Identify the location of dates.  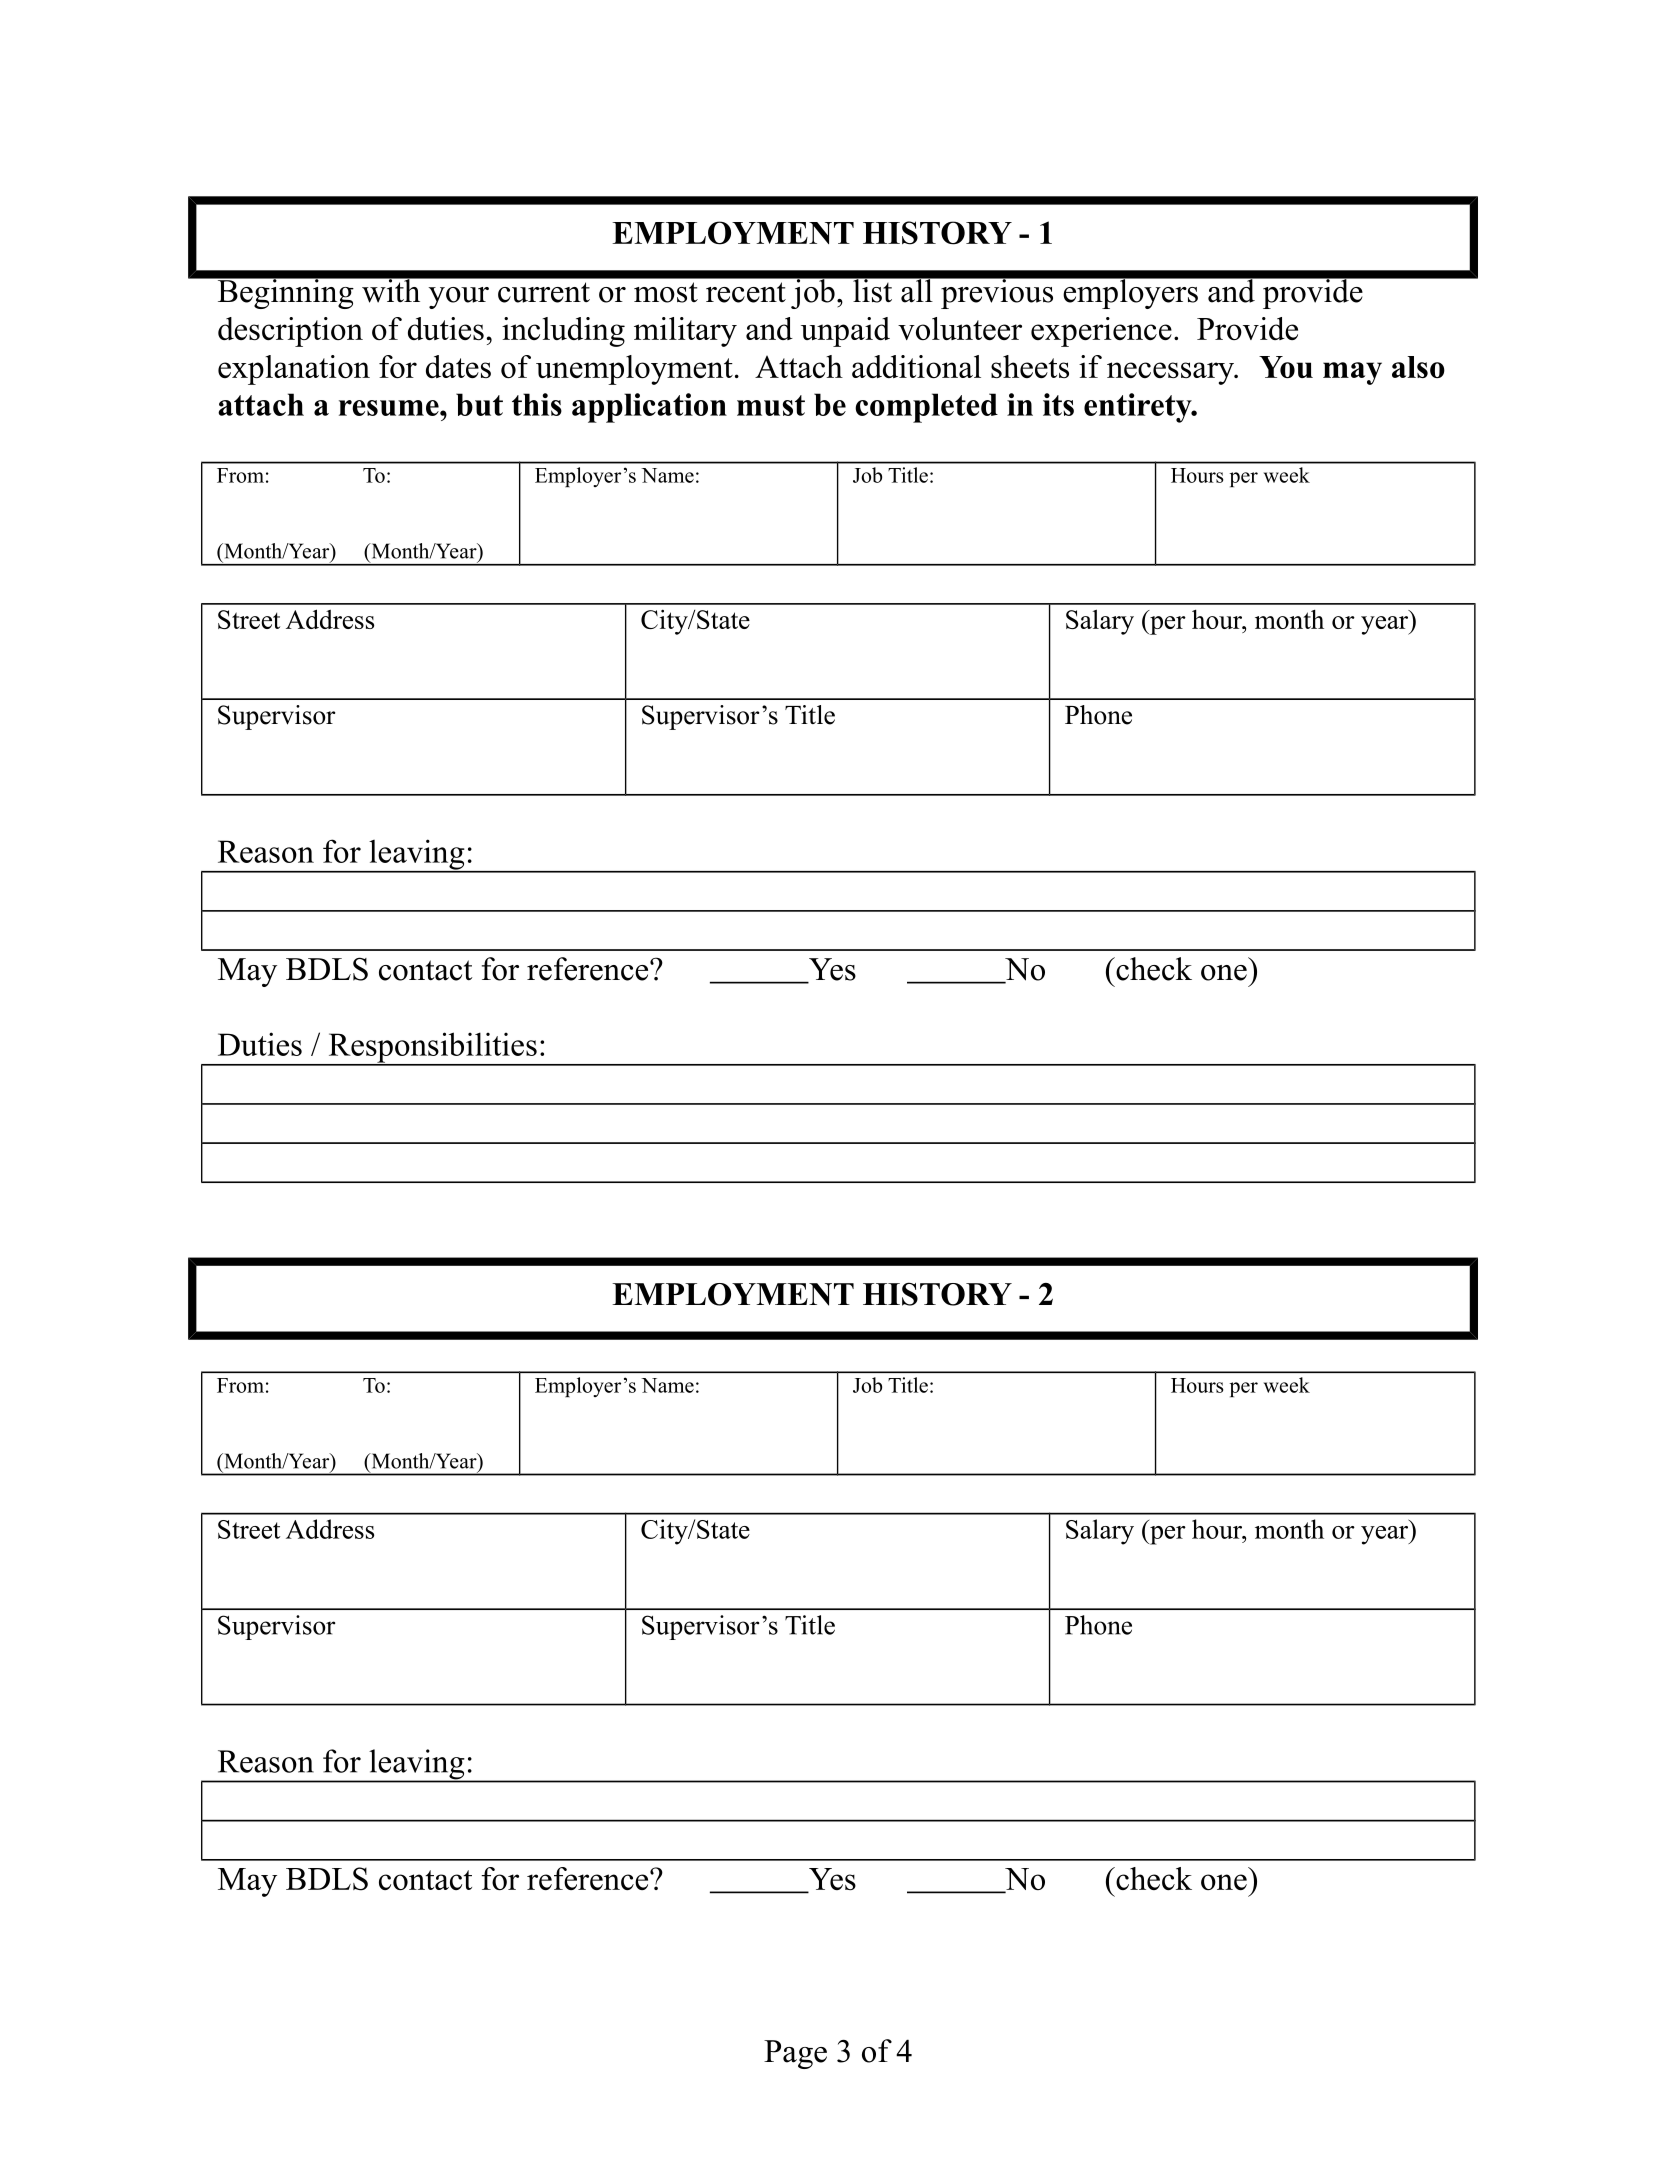
(458, 366).
